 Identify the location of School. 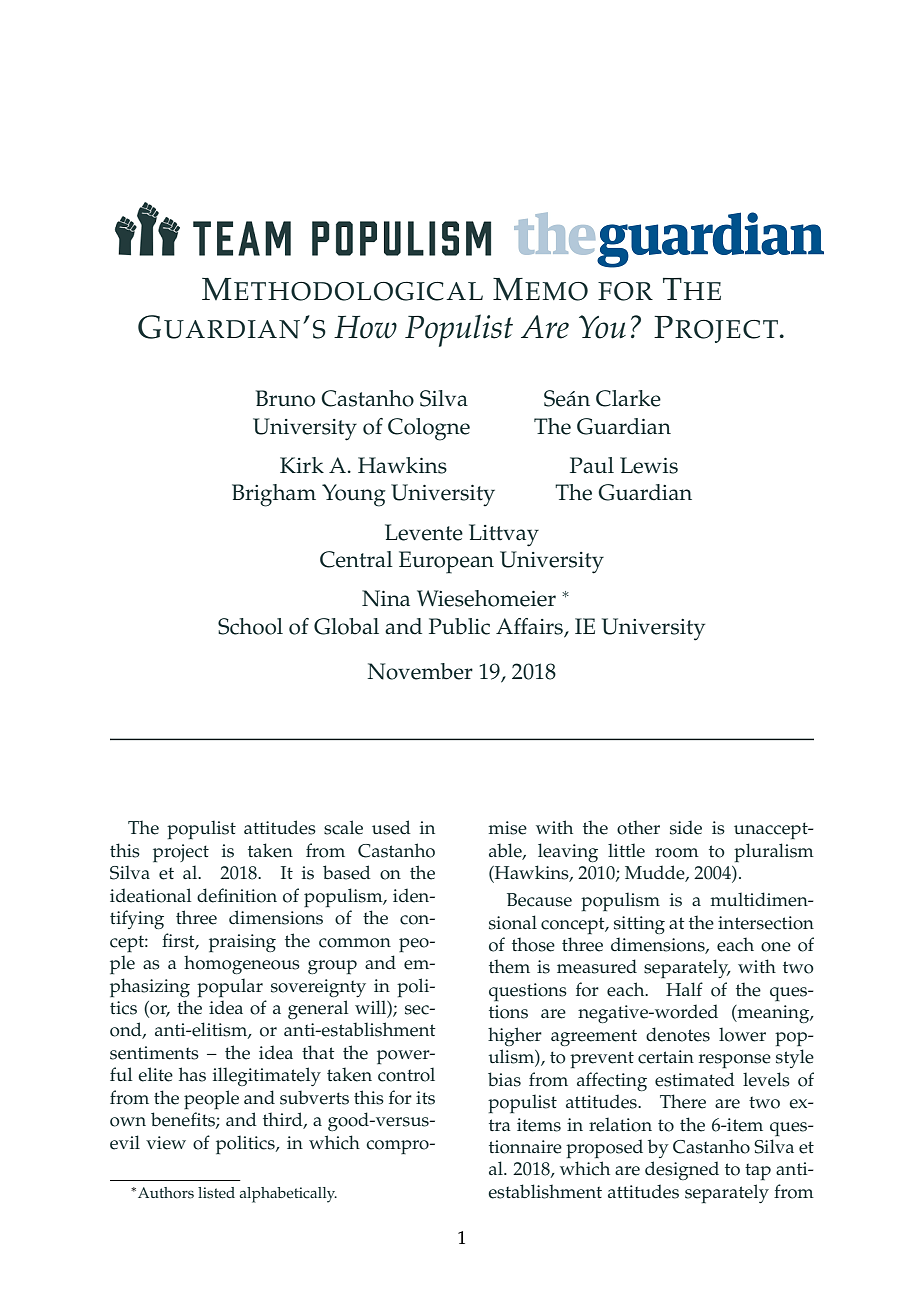
(250, 626).
